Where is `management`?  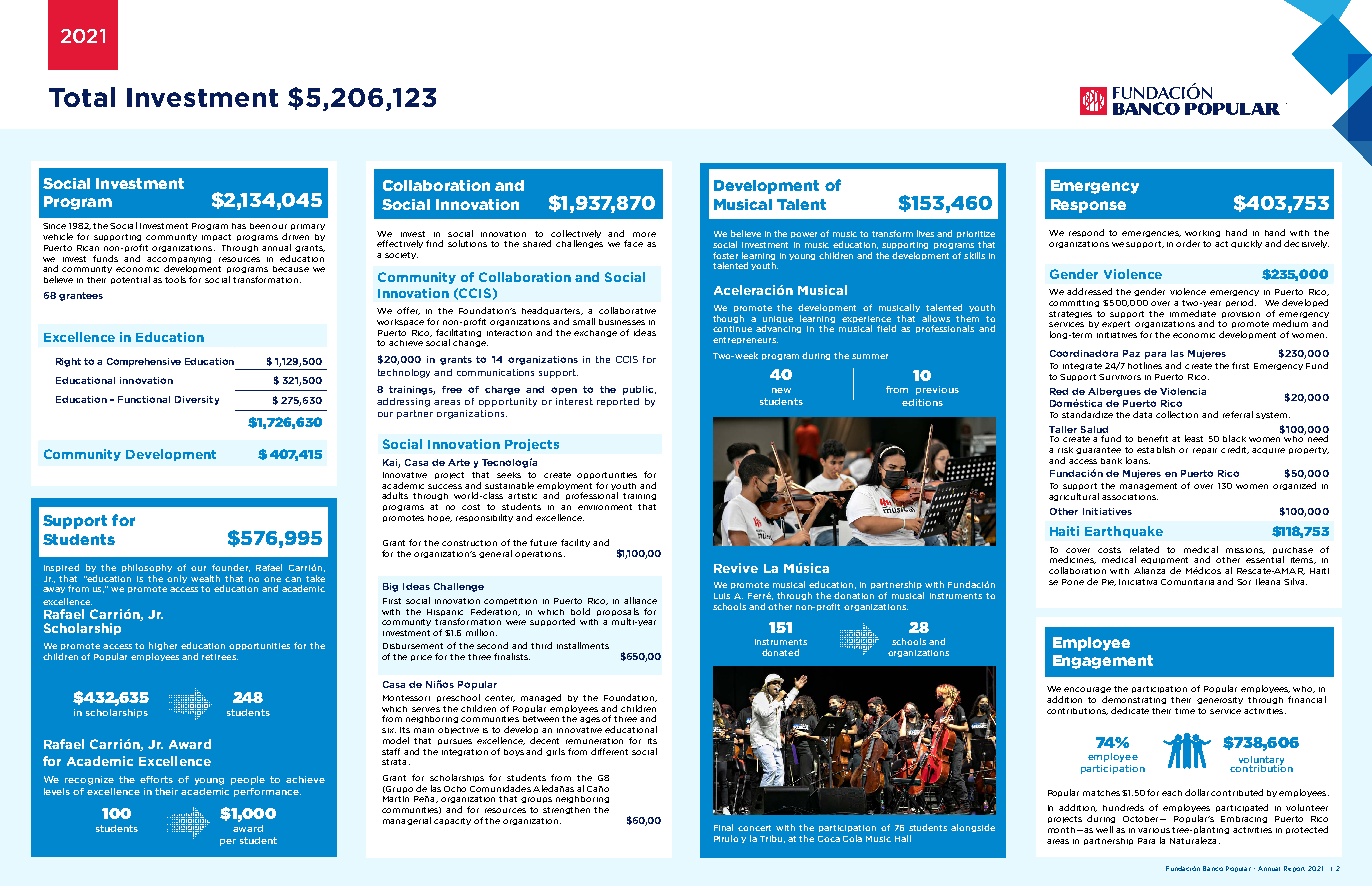
management is located at coordinates (1148, 486).
